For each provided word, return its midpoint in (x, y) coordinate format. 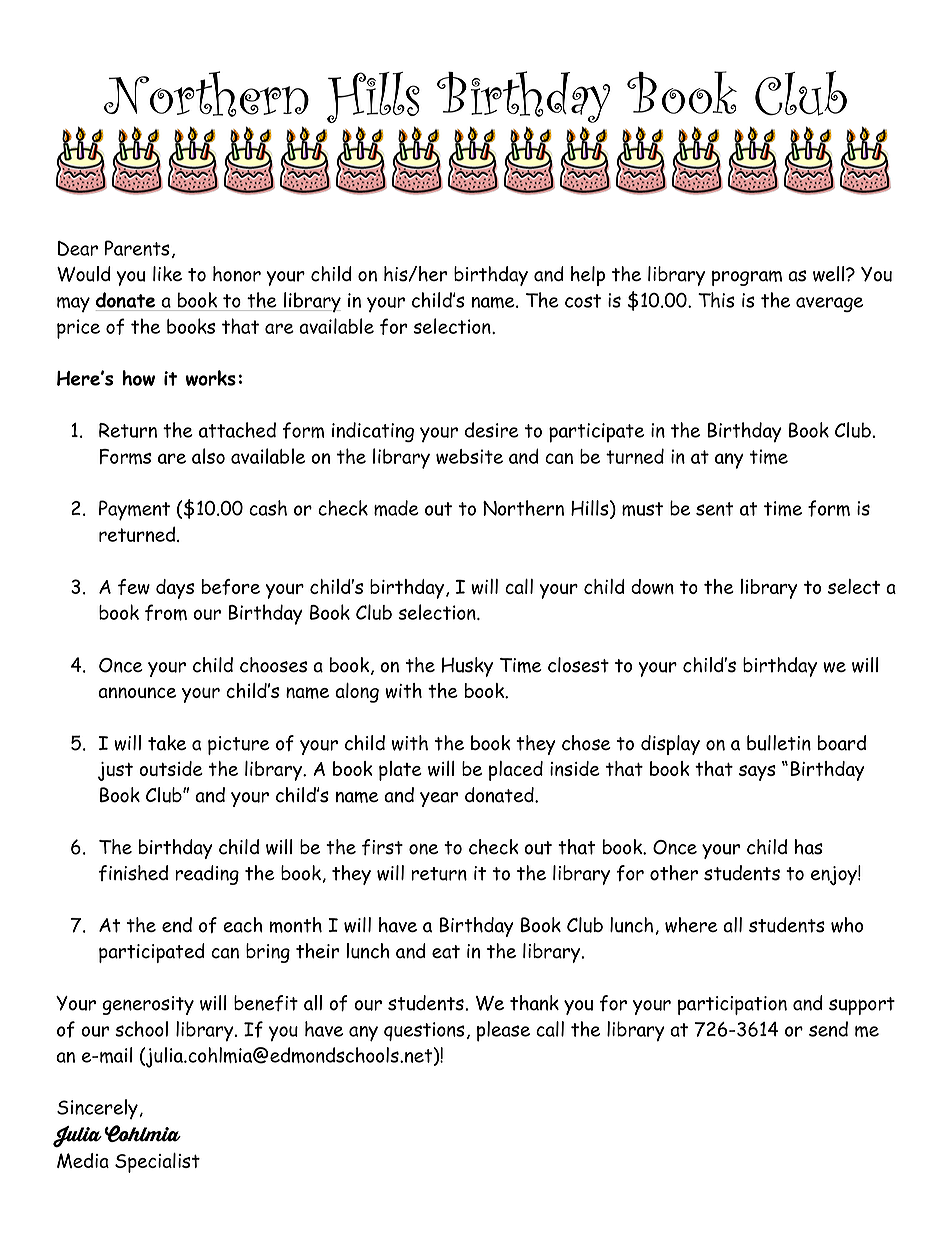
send (828, 1029)
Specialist (157, 1163)
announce (137, 692)
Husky (467, 667)
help (588, 276)
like (167, 273)
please (503, 1031)
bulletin (779, 743)
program (747, 278)
